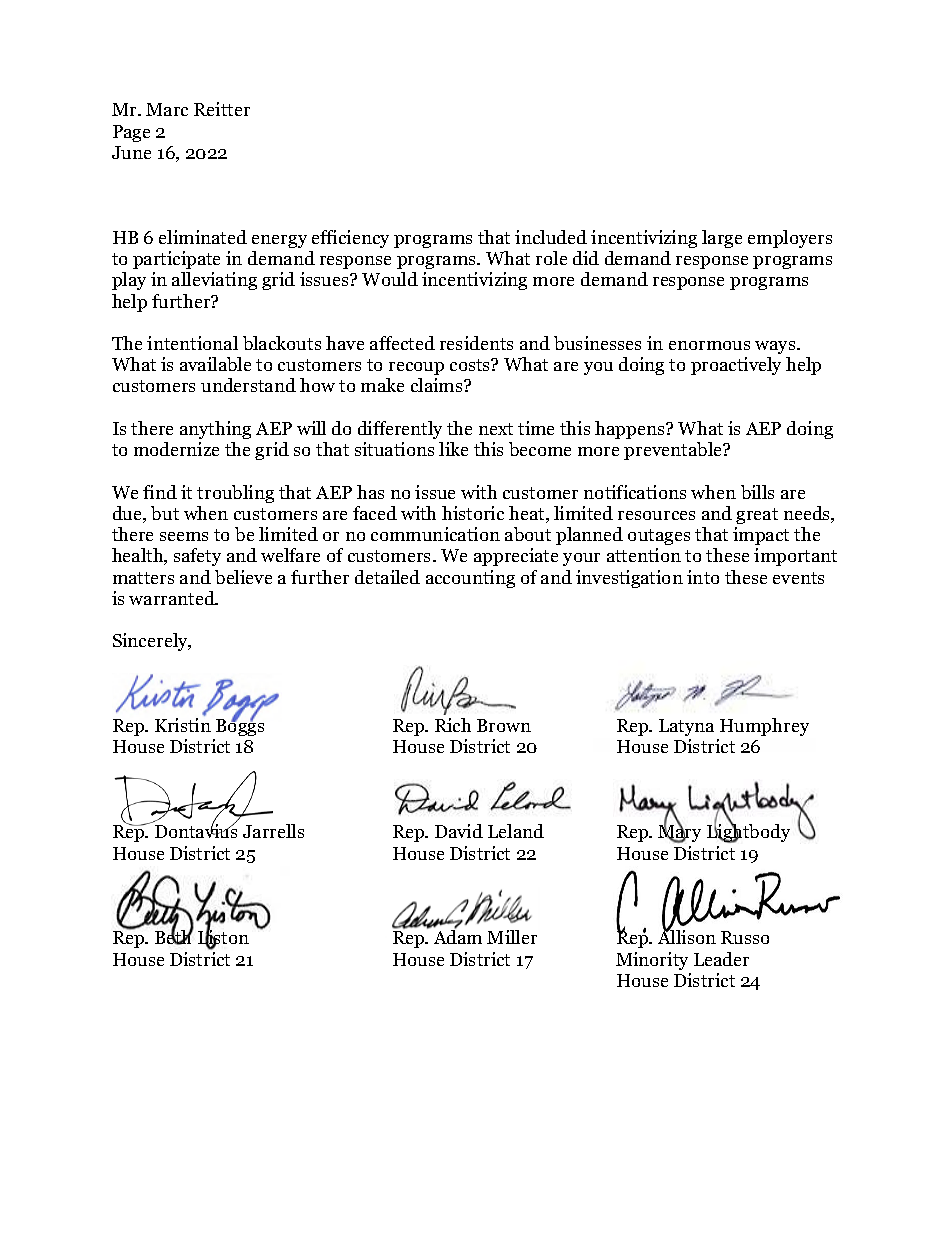  I want to click on anything, so click(215, 430).
